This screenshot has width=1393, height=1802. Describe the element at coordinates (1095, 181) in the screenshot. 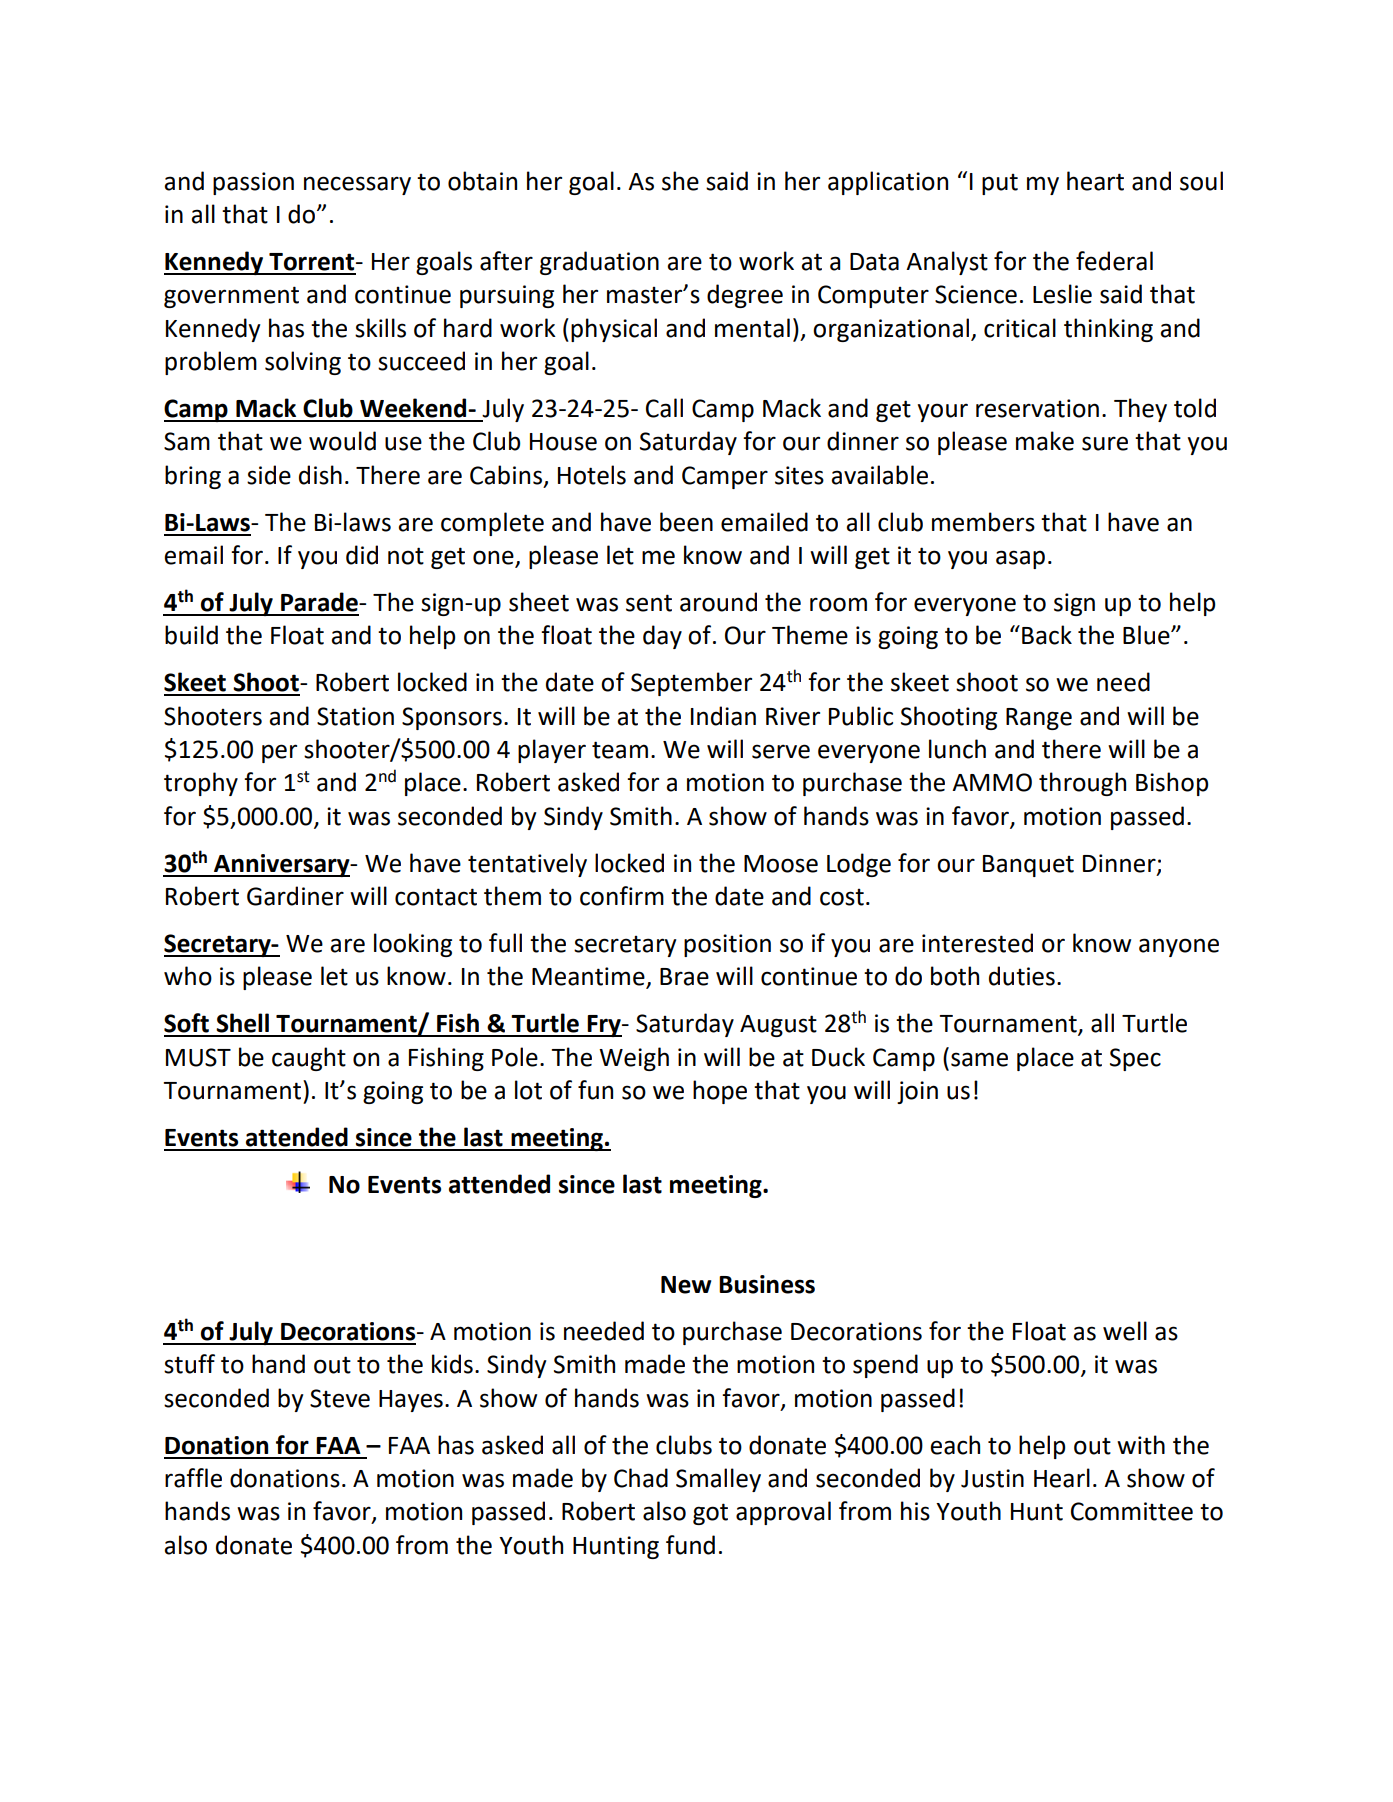

I see `heart` at that location.
